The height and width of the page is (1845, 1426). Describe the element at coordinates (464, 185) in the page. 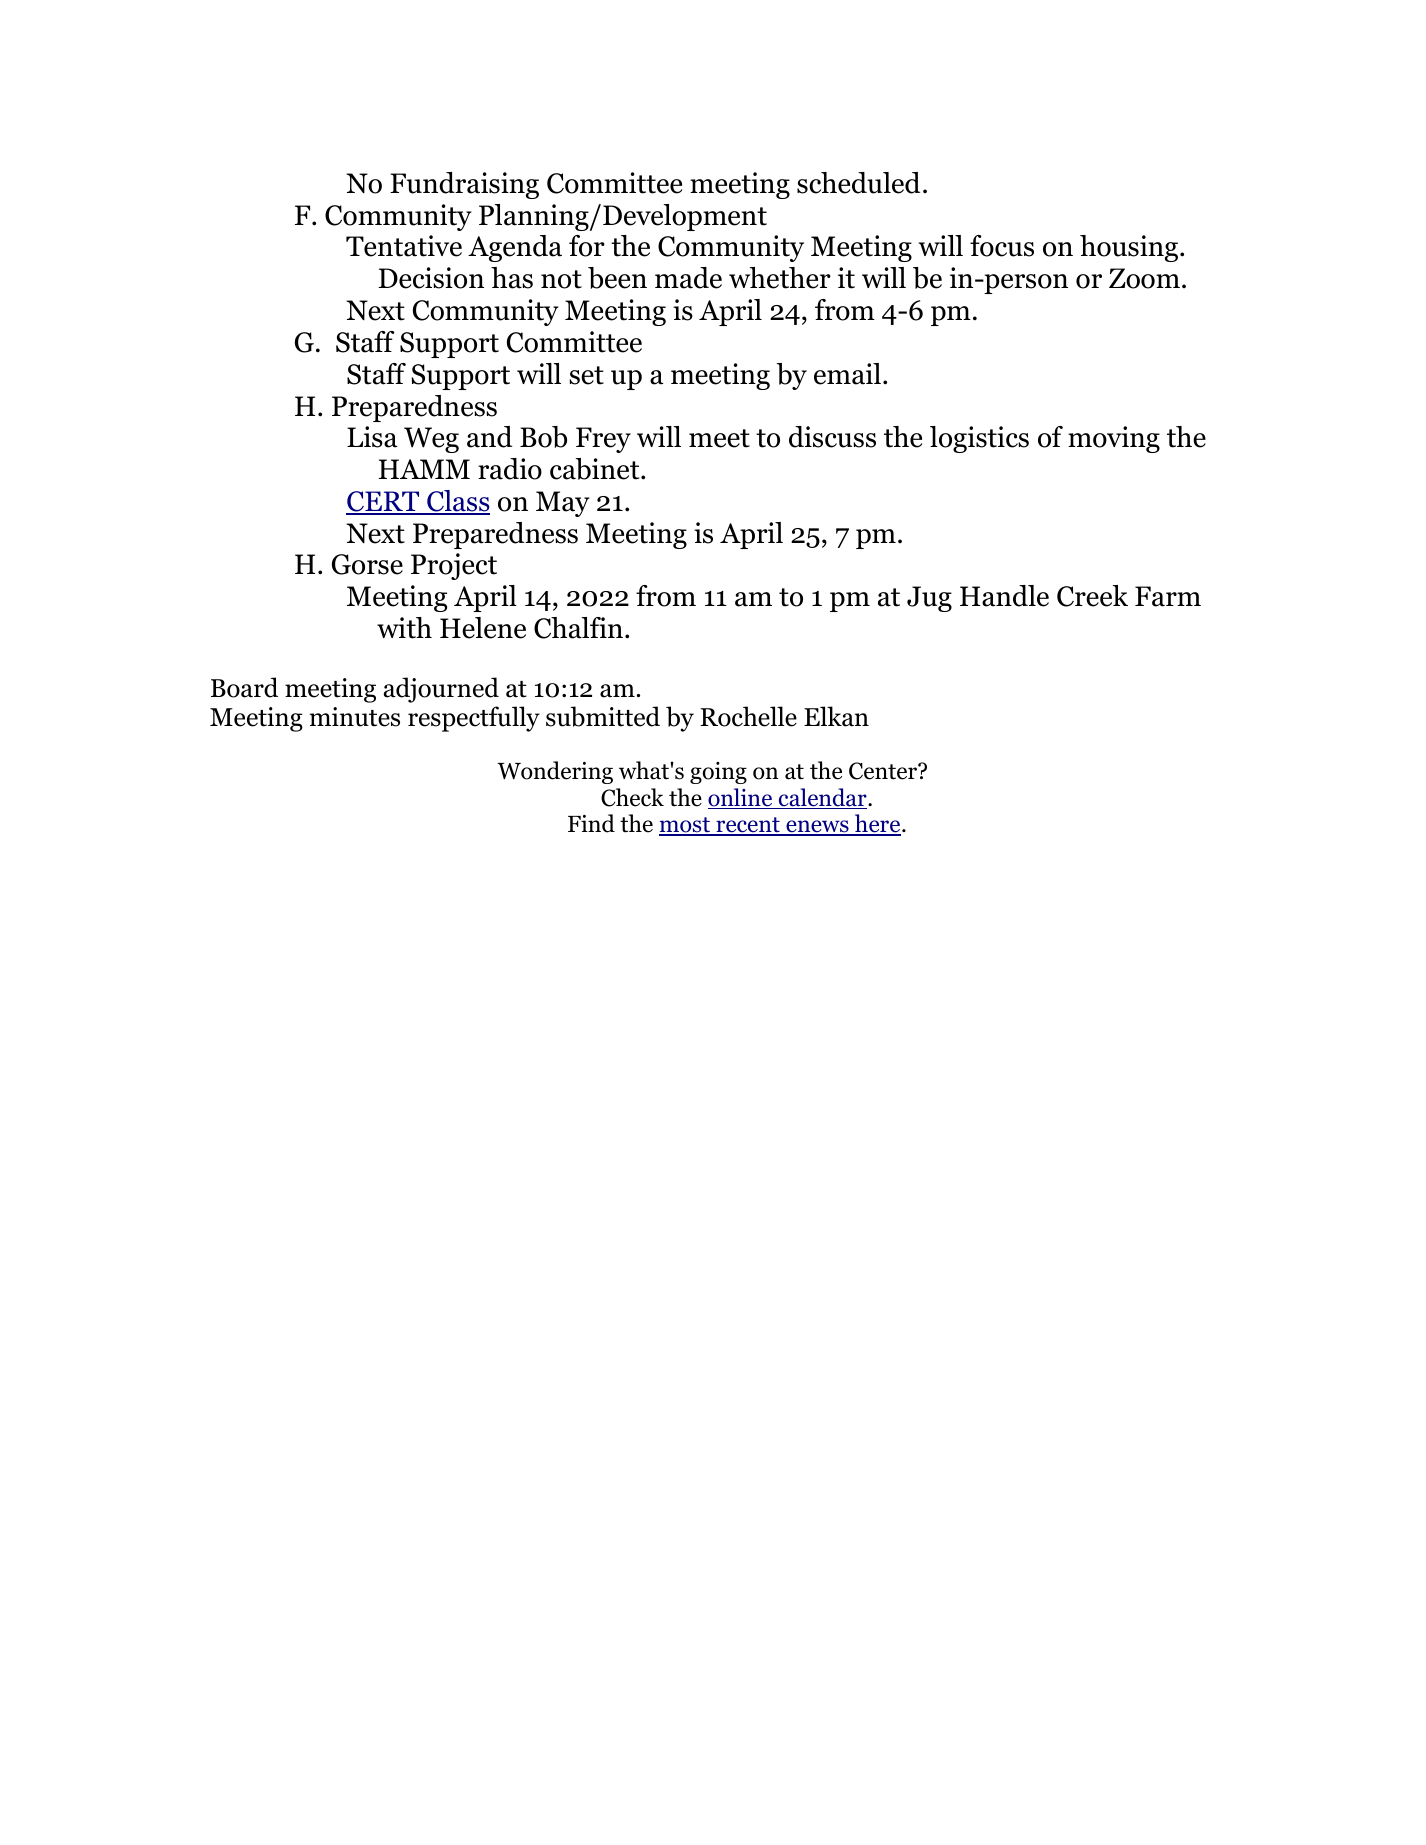

I see `Fundraising` at that location.
